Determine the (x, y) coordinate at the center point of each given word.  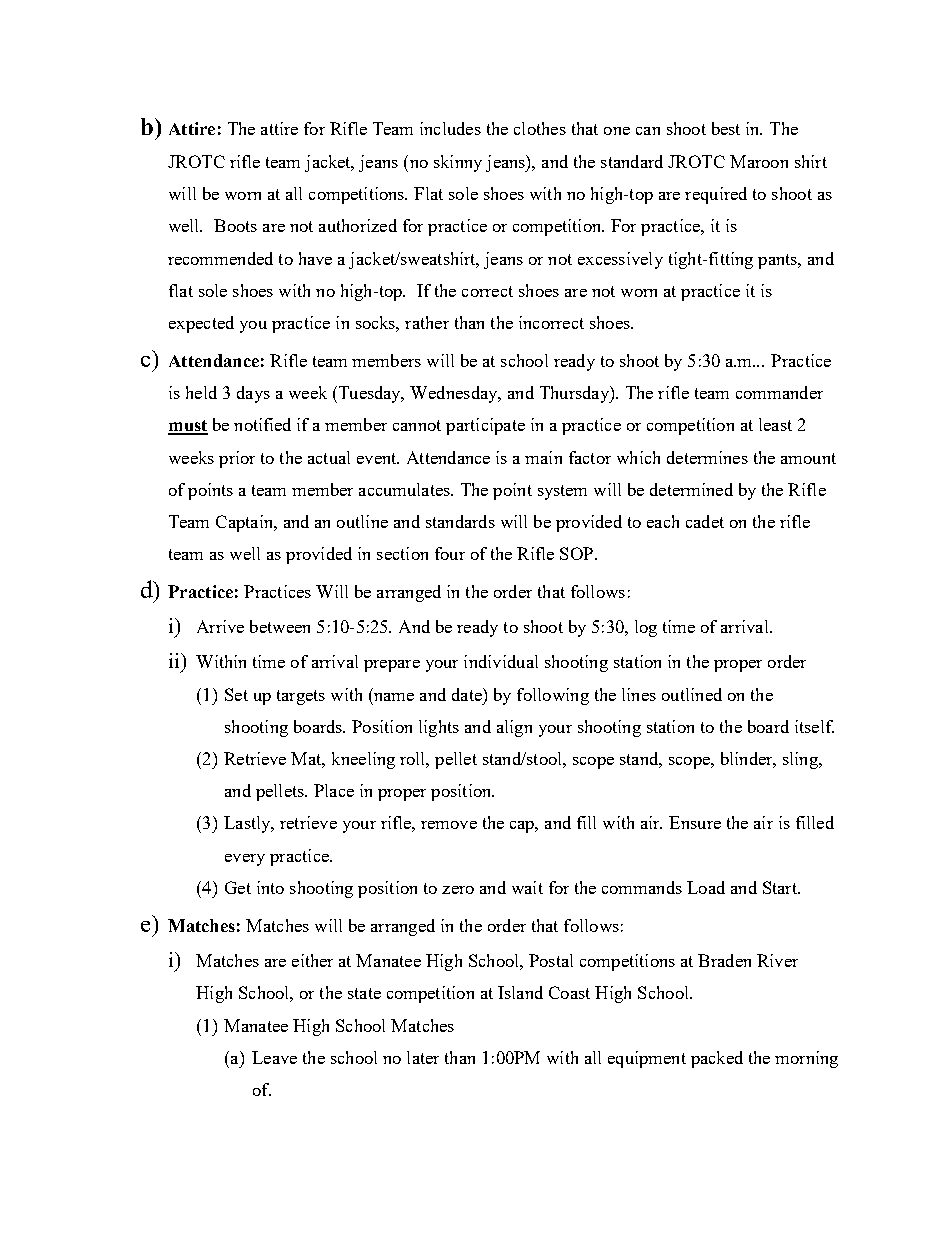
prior (237, 459)
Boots (235, 225)
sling (801, 760)
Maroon (759, 161)
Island (520, 992)
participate (485, 426)
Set (236, 694)
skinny (458, 163)
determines (707, 457)
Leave (274, 1057)
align (514, 728)
